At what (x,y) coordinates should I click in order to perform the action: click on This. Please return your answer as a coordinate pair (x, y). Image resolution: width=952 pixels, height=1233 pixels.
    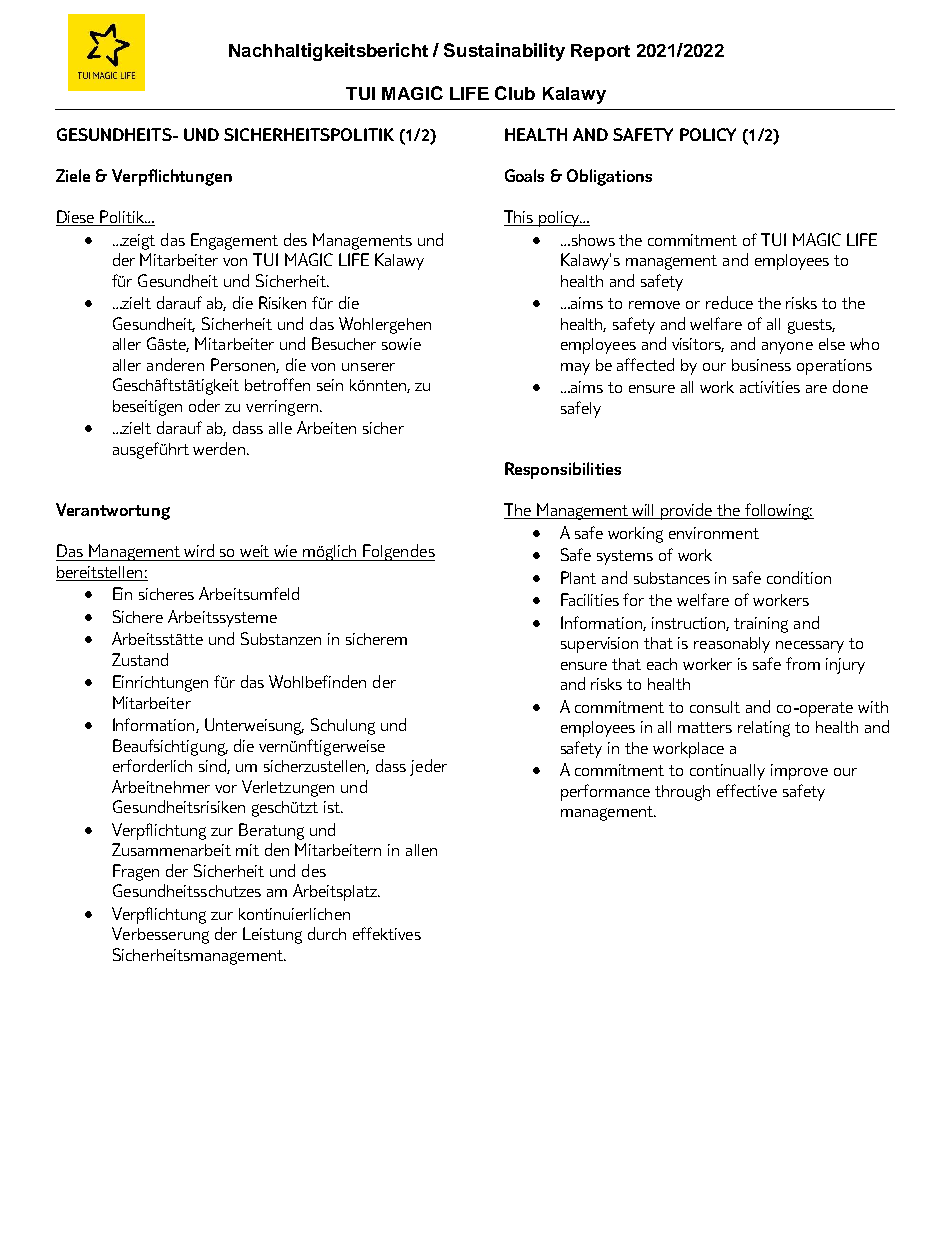
    Looking at the image, I should click on (520, 218).
